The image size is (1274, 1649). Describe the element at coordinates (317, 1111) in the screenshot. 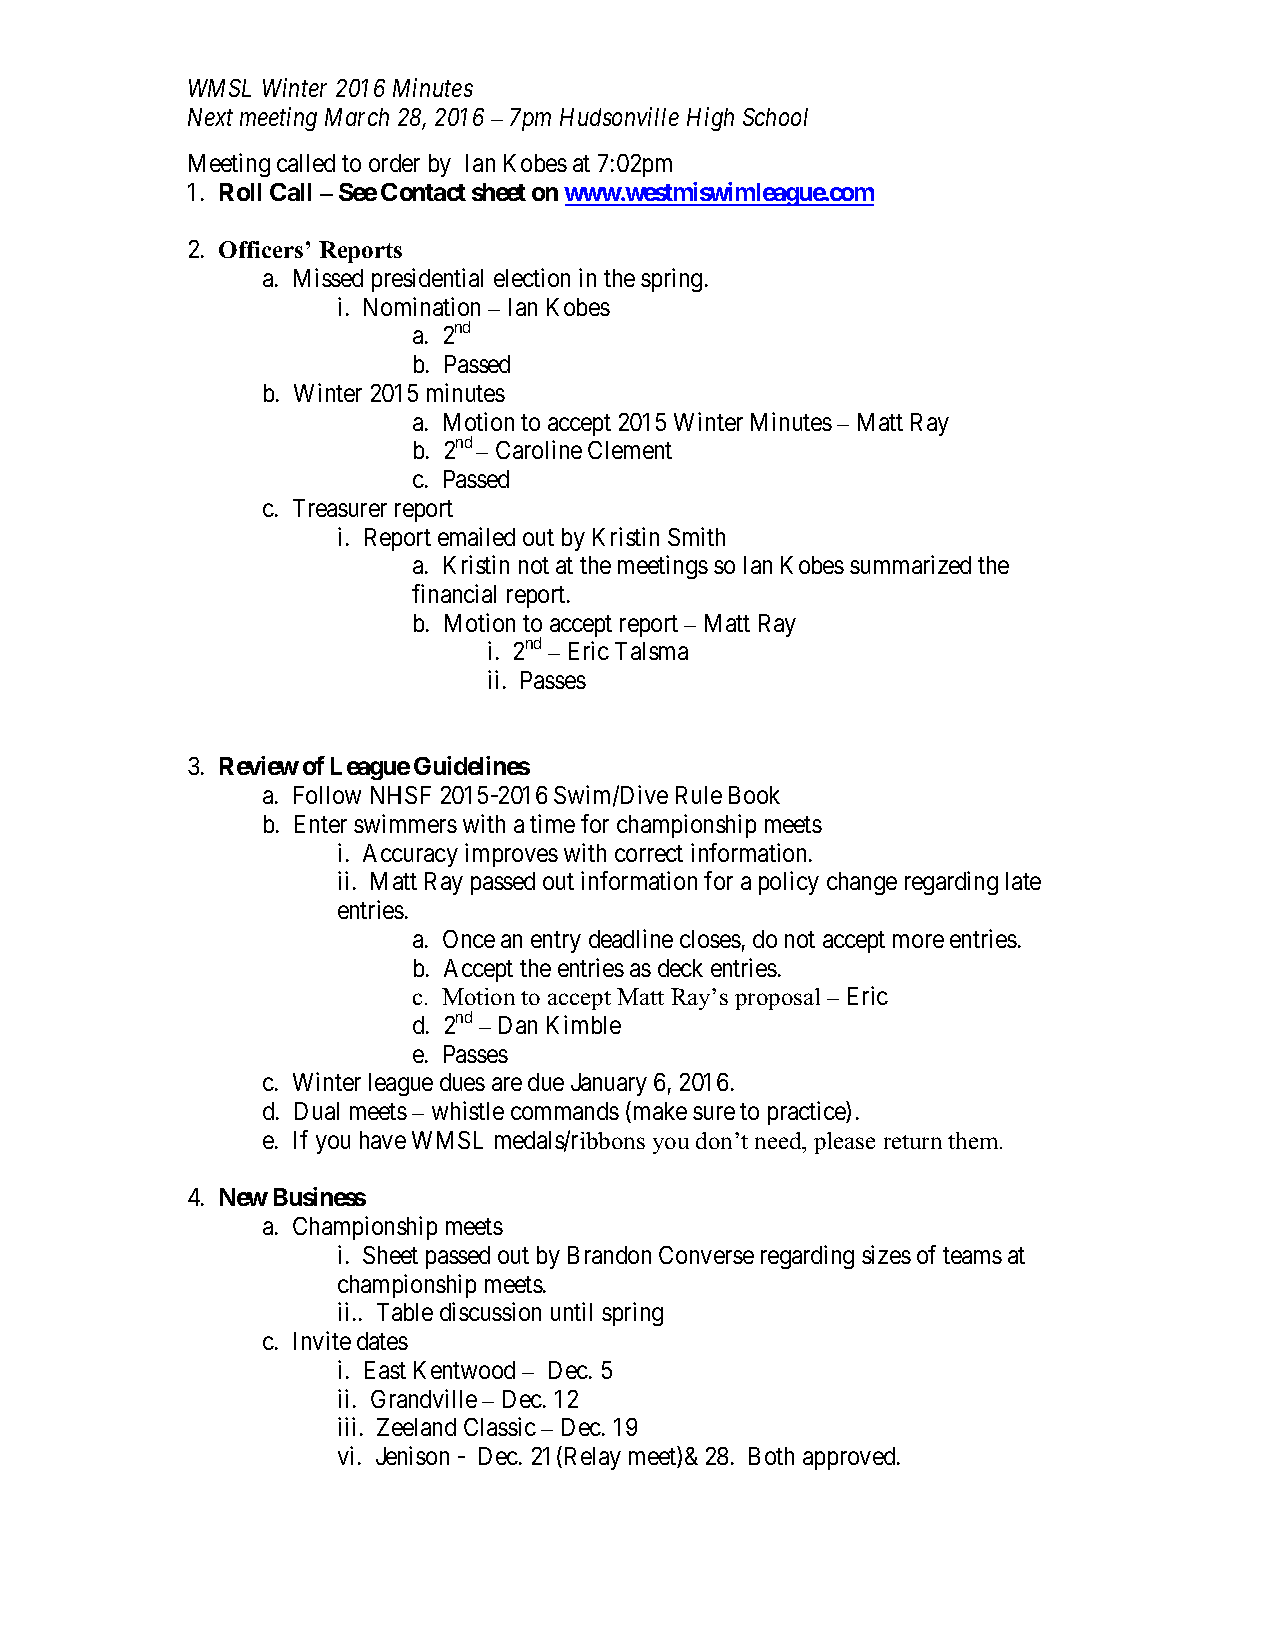

I see `Dual` at that location.
